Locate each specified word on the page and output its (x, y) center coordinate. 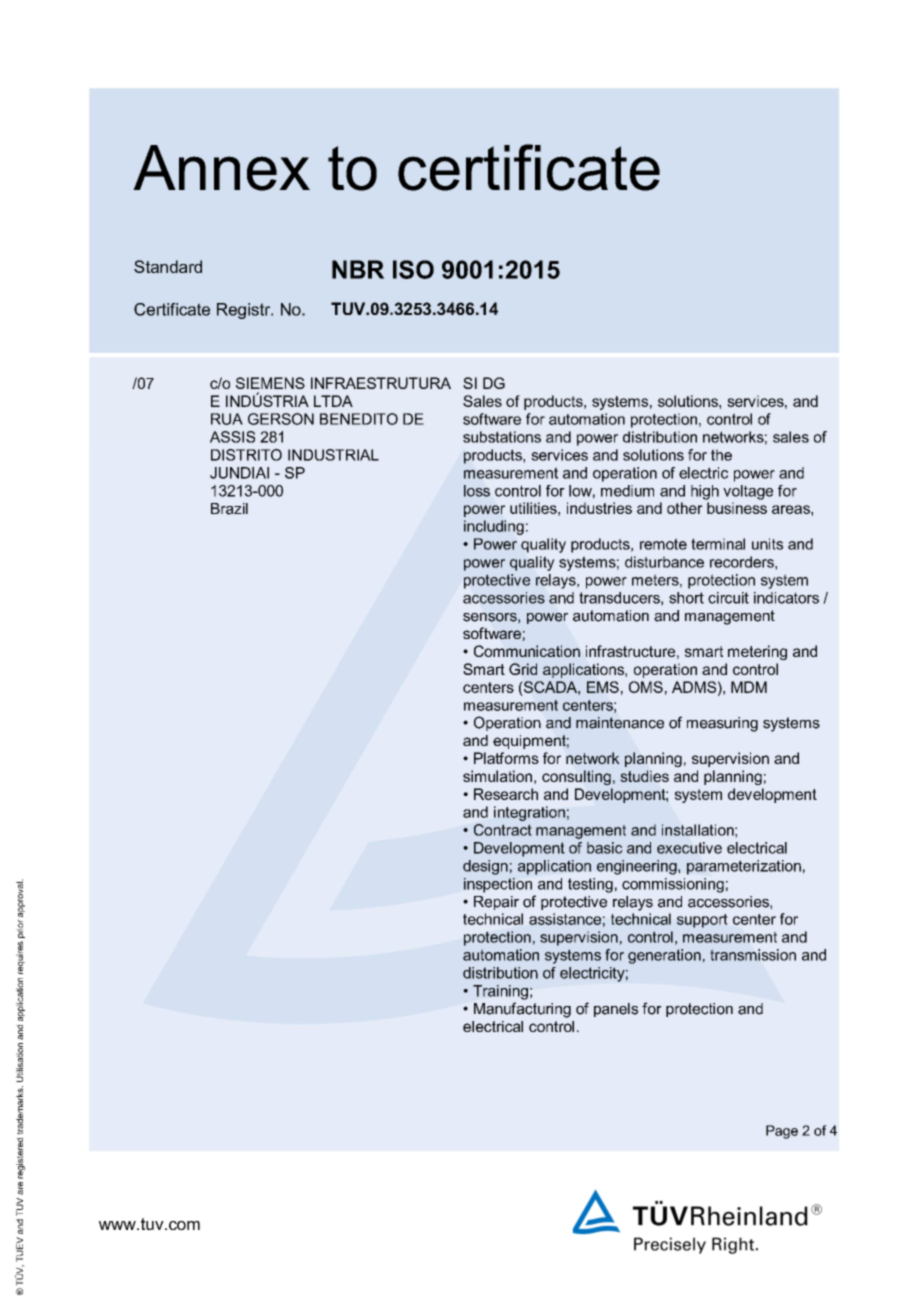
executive (689, 848)
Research (506, 794)
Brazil (229, 509)
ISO (413, 269)
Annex (221, 168)
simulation (497, 776)
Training (500, 992)
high (705, 492)
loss (477, 491)
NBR (358, 269)
